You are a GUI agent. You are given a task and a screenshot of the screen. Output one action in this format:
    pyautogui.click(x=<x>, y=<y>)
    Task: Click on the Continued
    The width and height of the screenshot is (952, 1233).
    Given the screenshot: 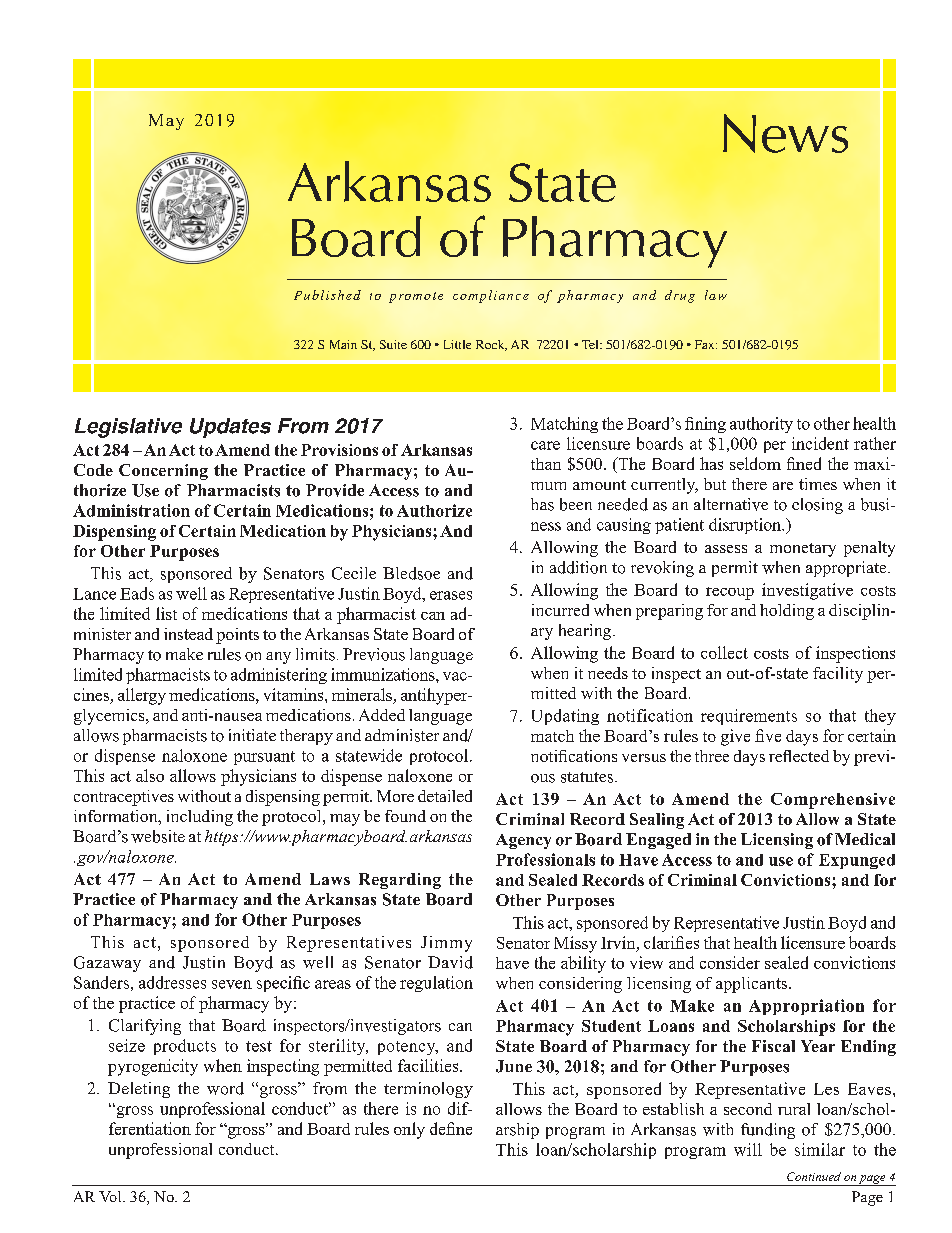 What is the action you would take?
    pyautogui.click(x=814, y=1176)
